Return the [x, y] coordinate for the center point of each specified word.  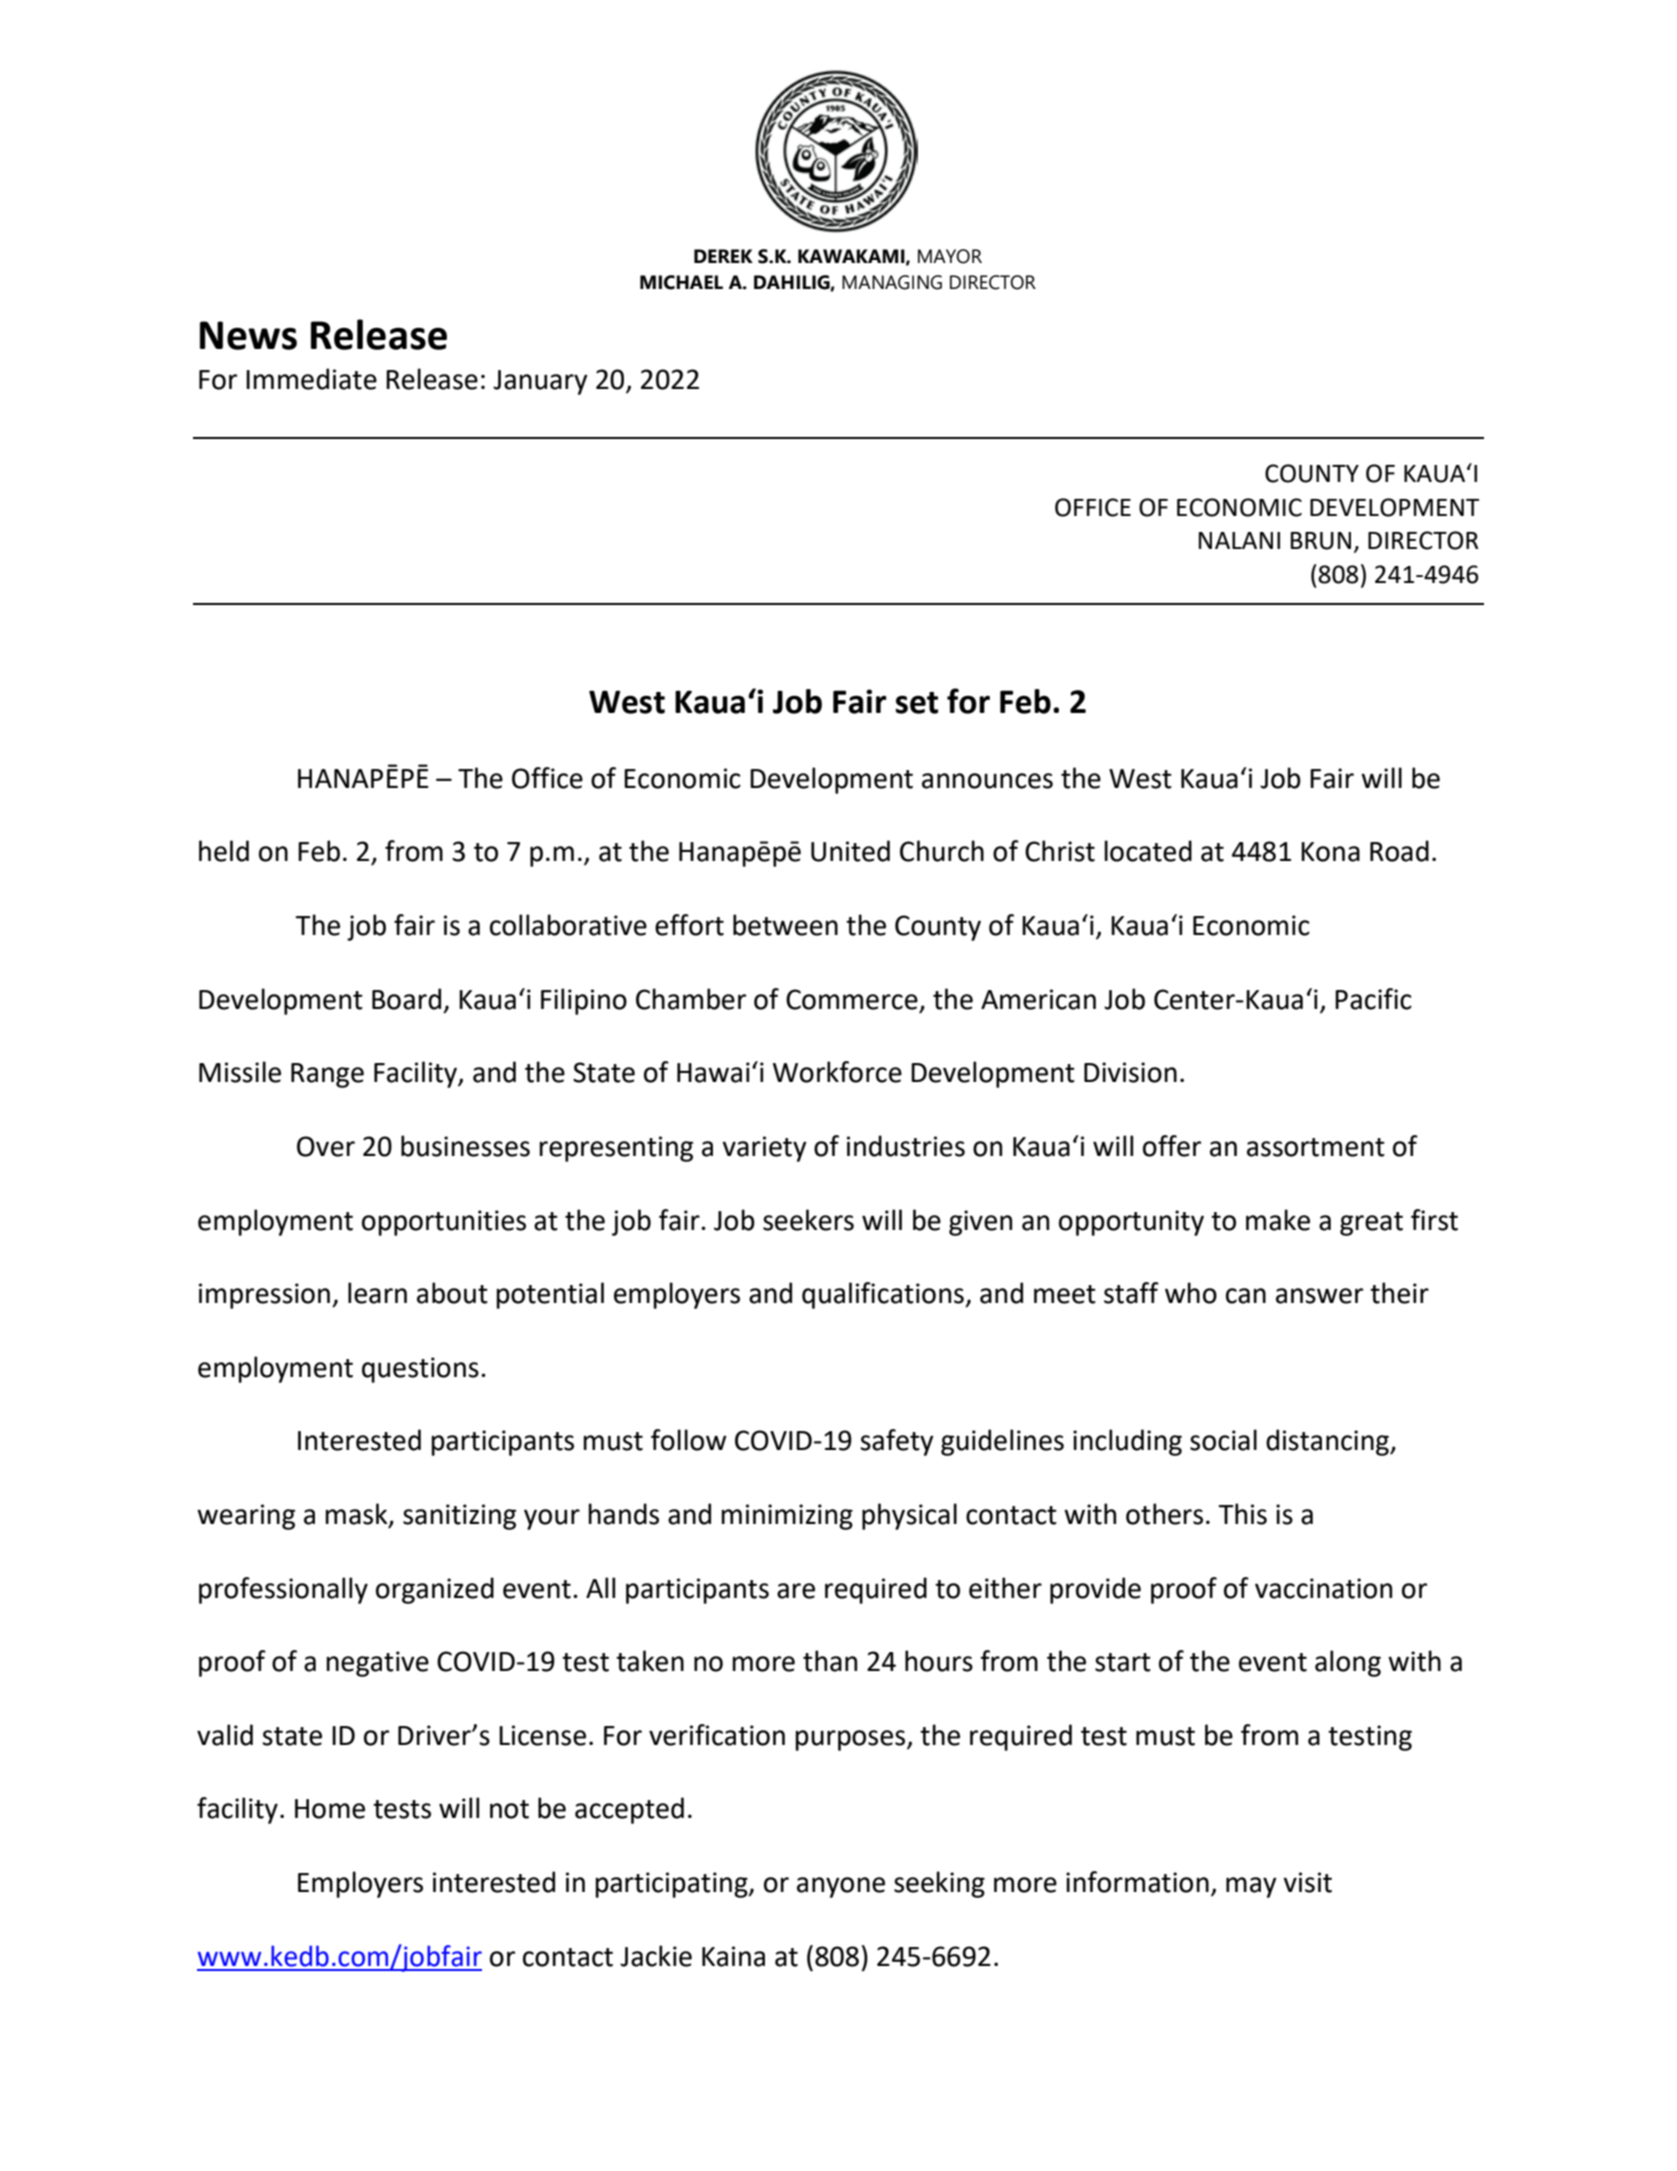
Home [330, 1809]
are [796, 1591]
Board [406, 999]
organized [435, 1590]
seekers [808, 1220]
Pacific [1373, 999]
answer [1319, 1296]
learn [377, 1293]
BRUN [1321, 541]
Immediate [311, 379]
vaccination [1323, 1588]
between [785, 925]
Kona [1330, 852]
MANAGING [892, 282]
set [917, 703]
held [224, 851]
